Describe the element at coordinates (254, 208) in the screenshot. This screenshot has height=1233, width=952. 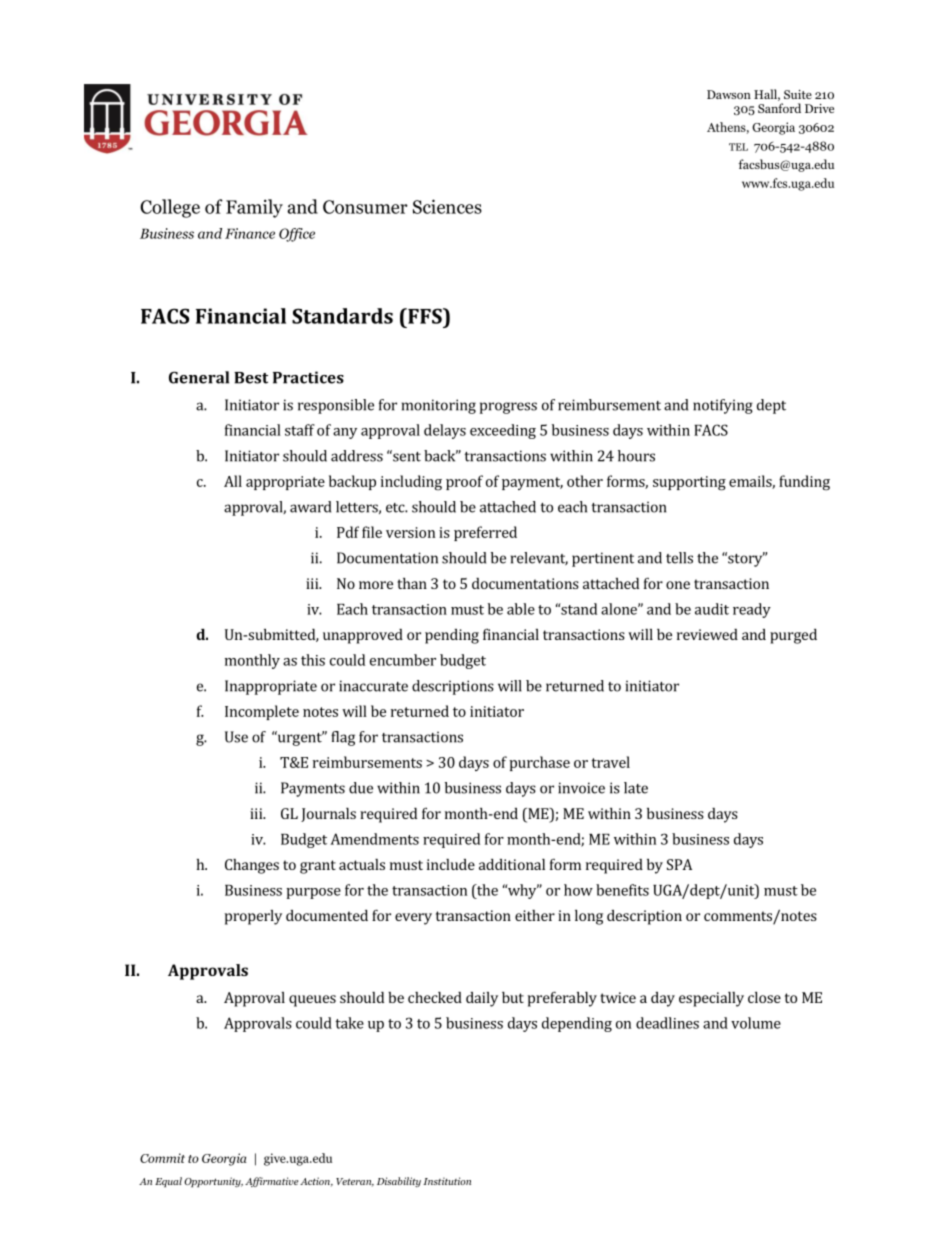
I see `Family` at that location.
